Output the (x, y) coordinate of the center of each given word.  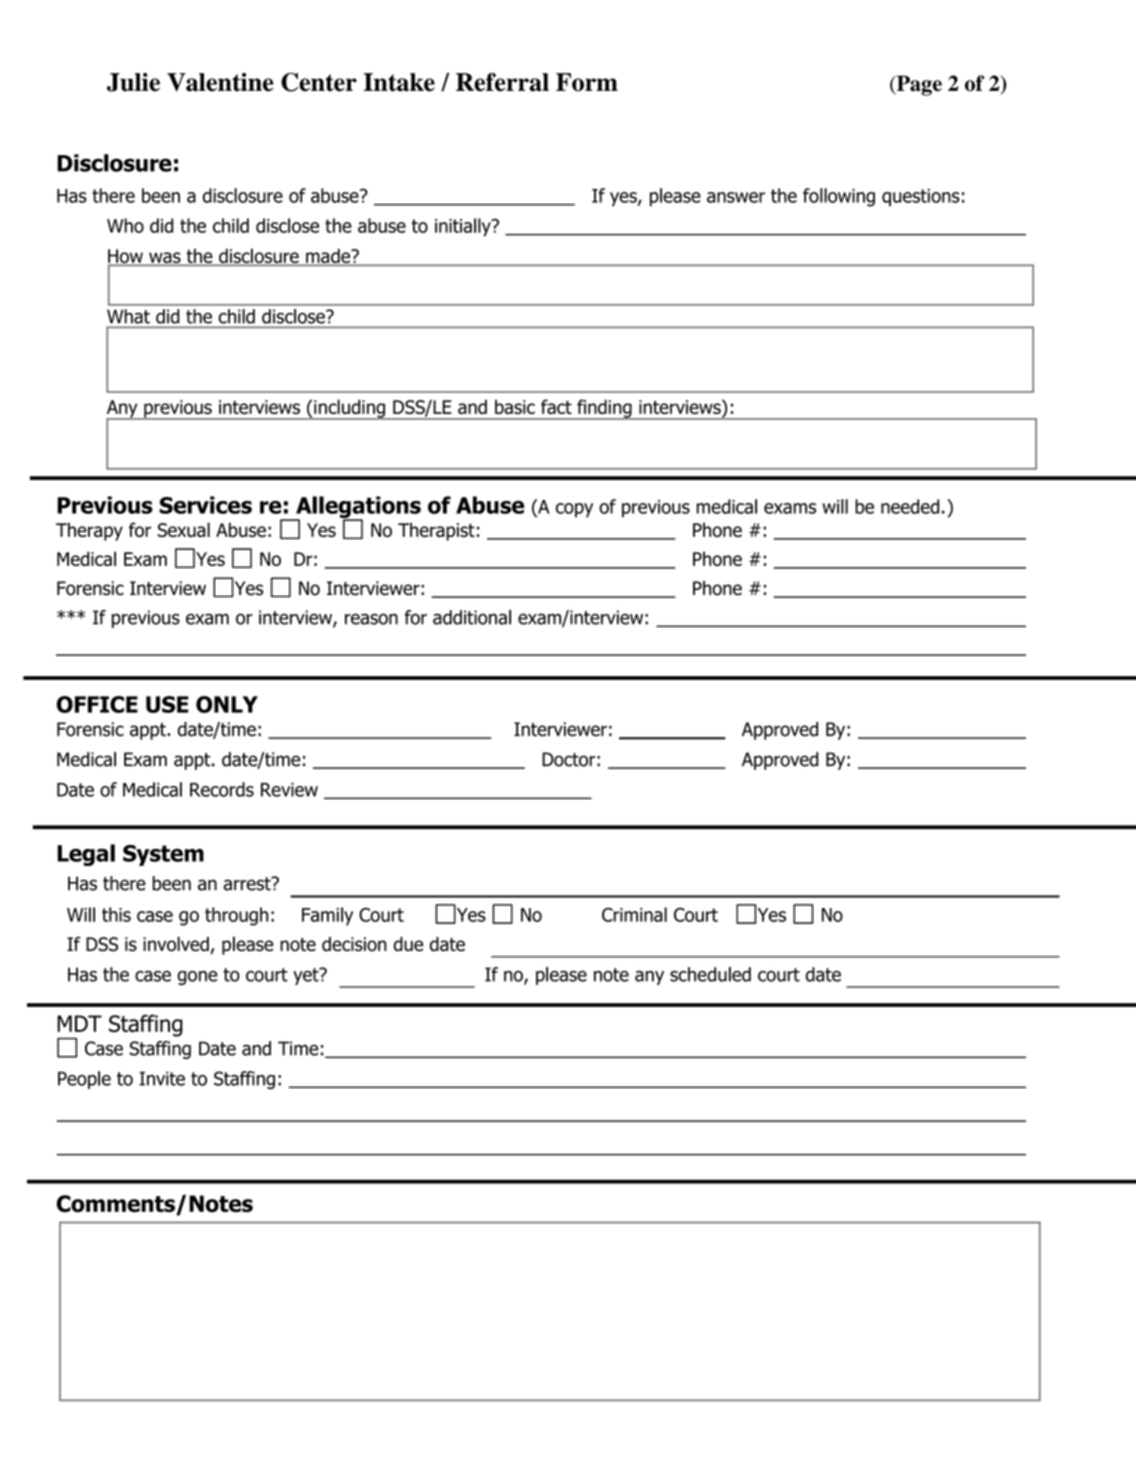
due (408, 944)
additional (472, 617)
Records (222, 789)
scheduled (710, 974)
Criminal (634, 914)
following (839, 197)
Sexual (184, 529)
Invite (162, 1078)
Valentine (220, 82)
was (165, 259)
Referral (502, 82)
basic (515, 407)
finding (604, 409)
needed (910, 506)
